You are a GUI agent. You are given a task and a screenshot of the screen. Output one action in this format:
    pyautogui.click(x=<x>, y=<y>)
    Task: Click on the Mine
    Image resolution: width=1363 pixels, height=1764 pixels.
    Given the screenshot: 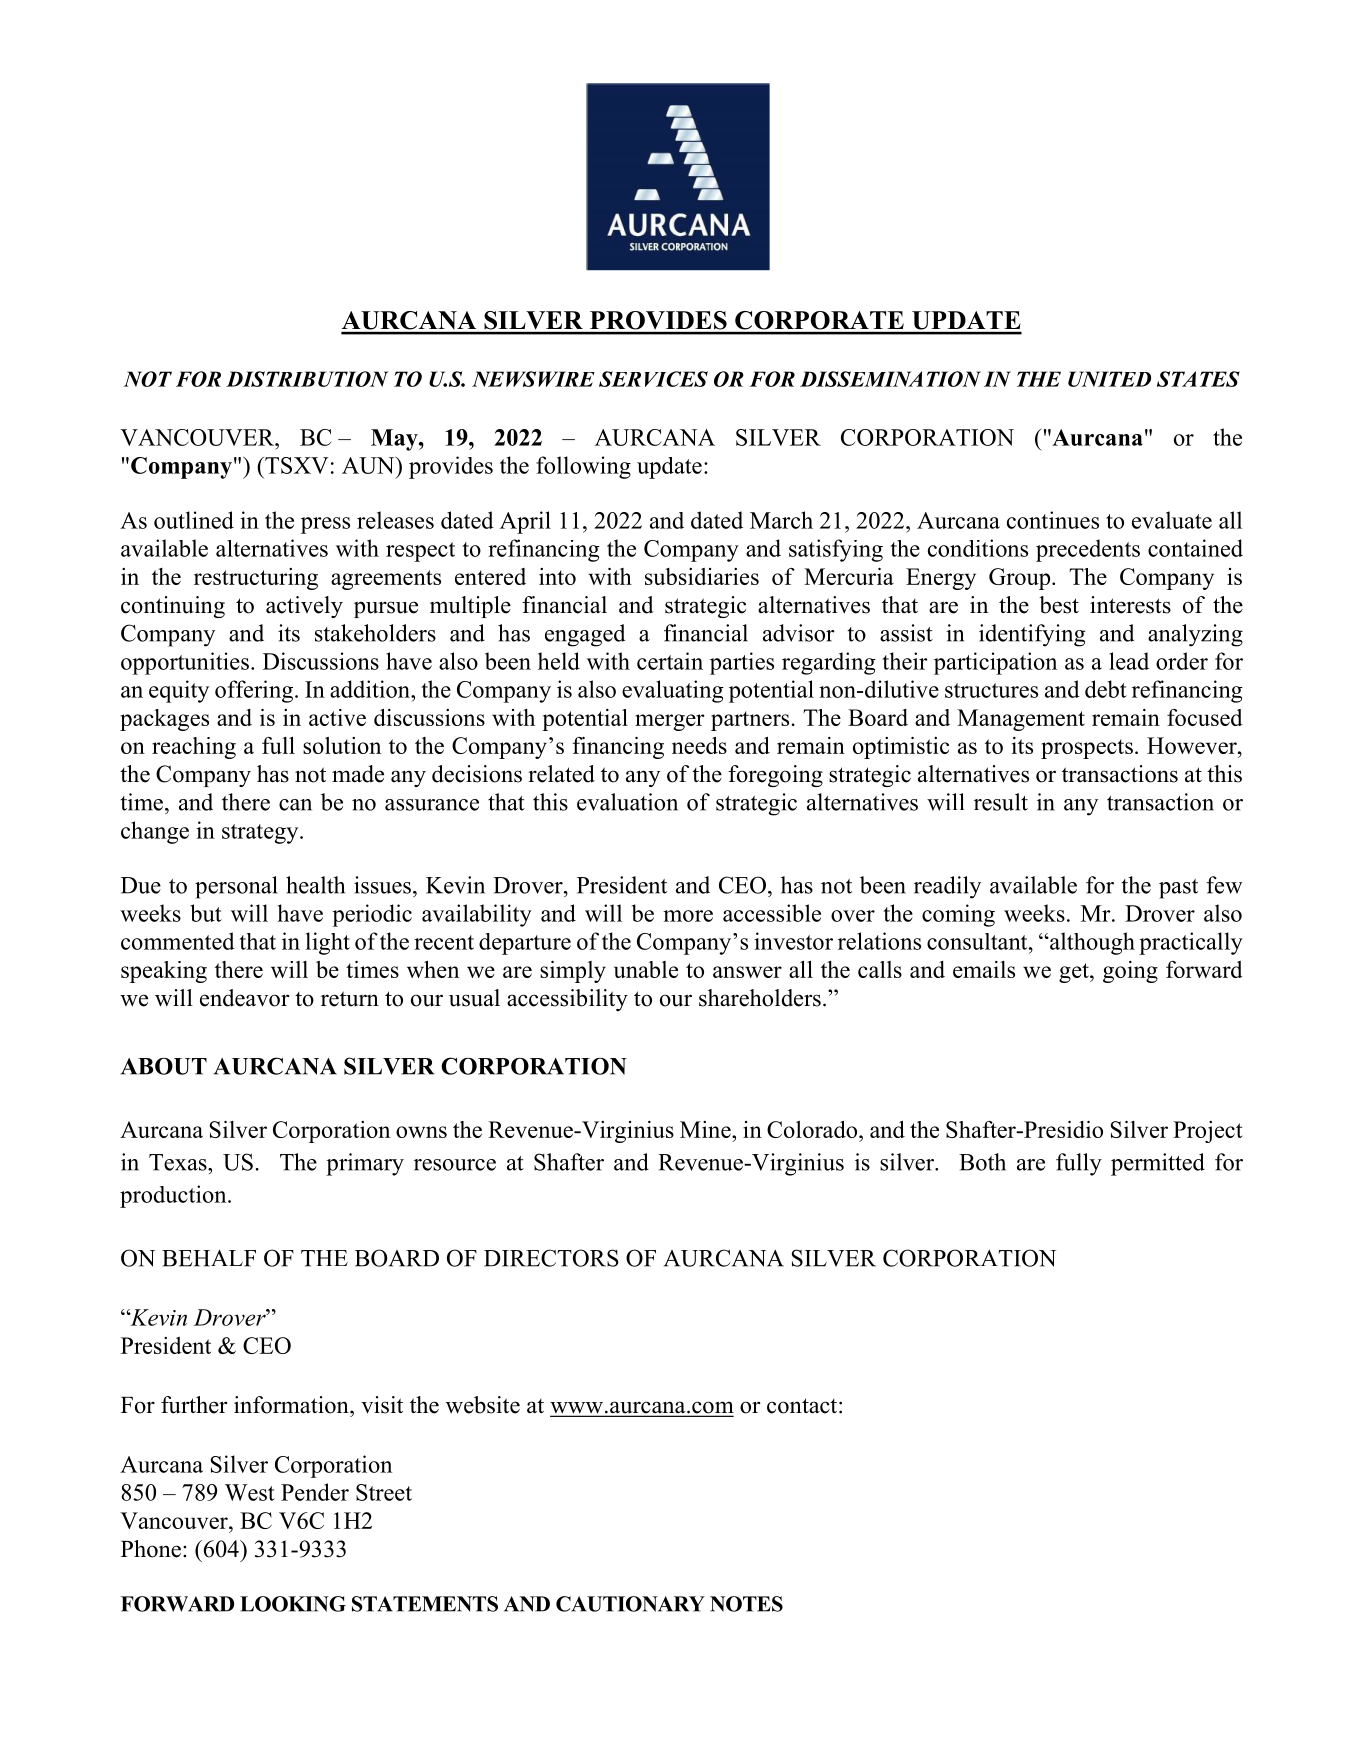 What is the action you would take?
    pyautogui.click(x=706, y=1129)
